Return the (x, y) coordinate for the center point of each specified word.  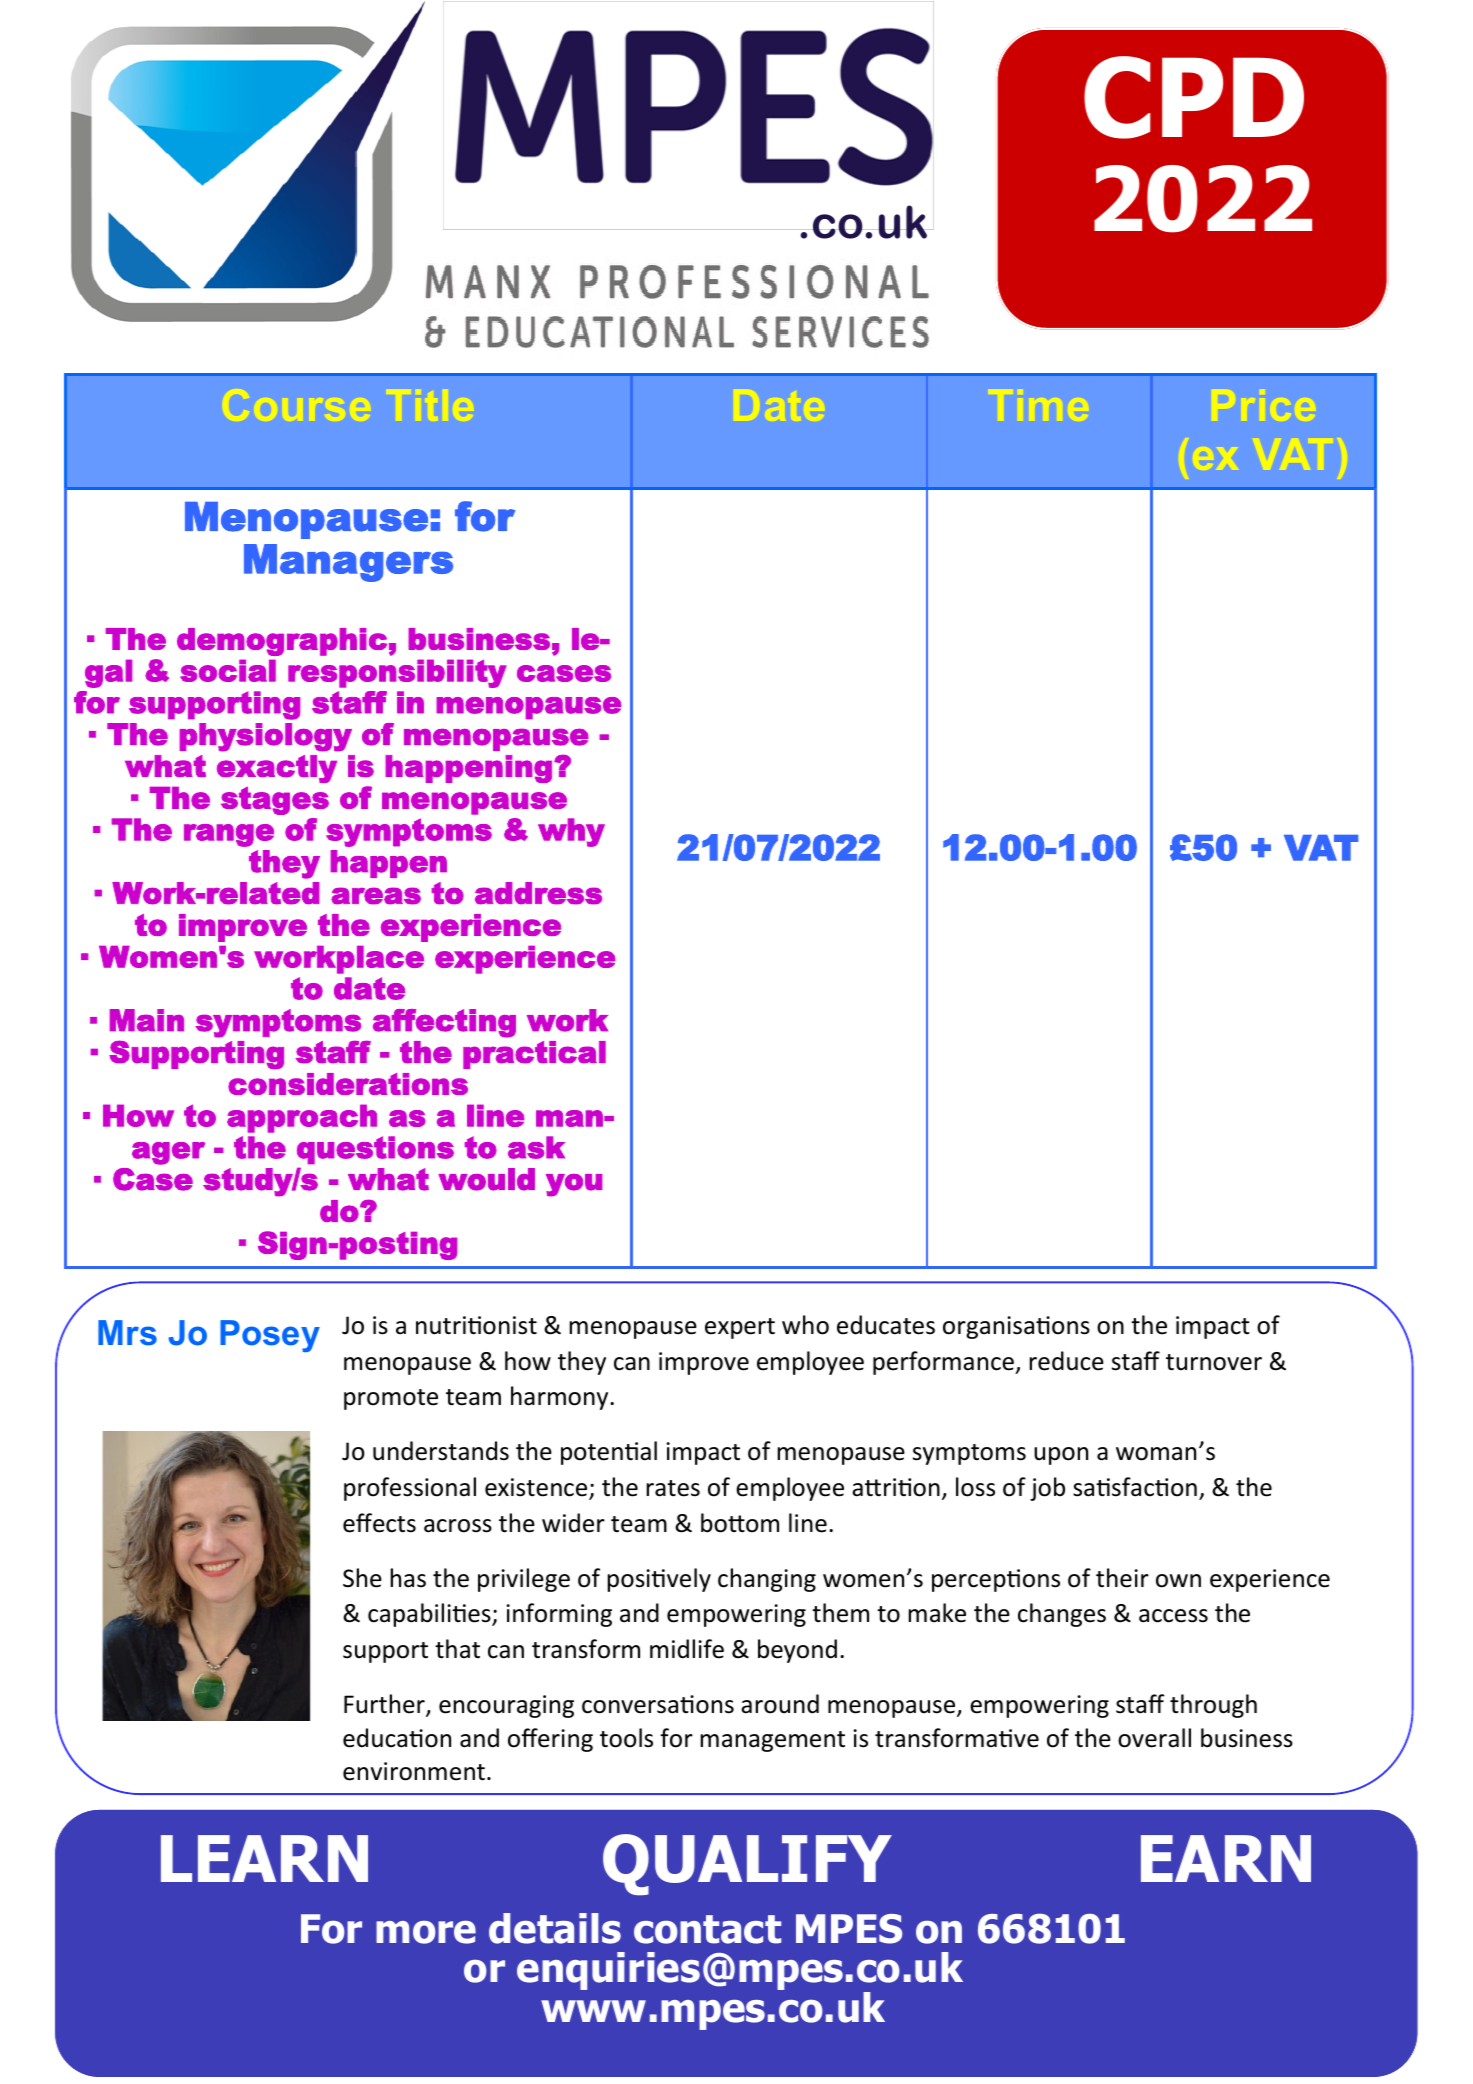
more (426, 1932)
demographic (282, 642)
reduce (1066, 1361)
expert (740, 1328)
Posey (270, 1336)
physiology (266, 737)
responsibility (397, 673)
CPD (1194, 97)
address (538, 893)
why (571, 832)
